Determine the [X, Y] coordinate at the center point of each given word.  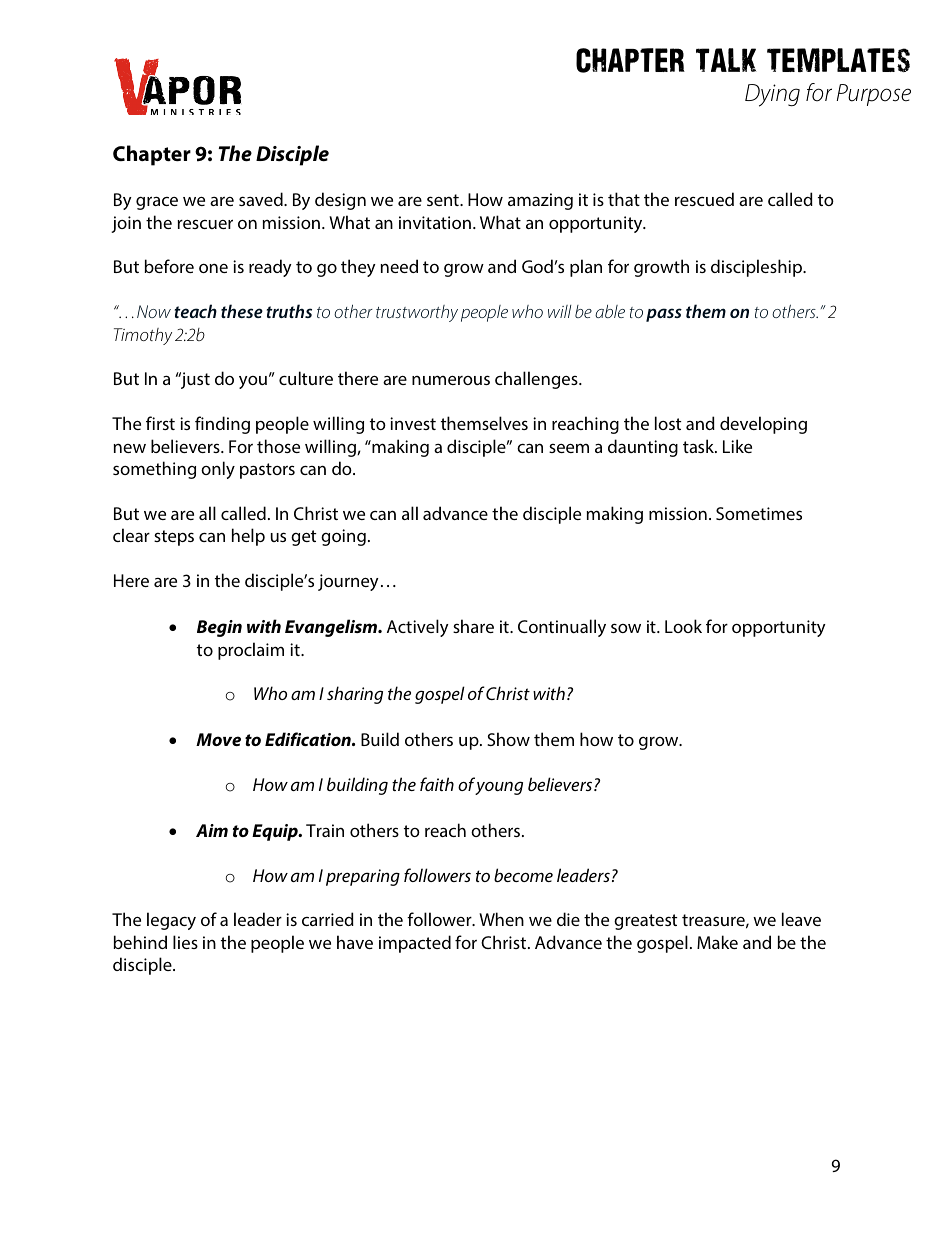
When [501, 919]
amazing [540, 201]
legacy [171, 921]
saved [262, 199]
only [218, 470]
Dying [772, 95]
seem [569, 448]
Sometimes [759, 513]
